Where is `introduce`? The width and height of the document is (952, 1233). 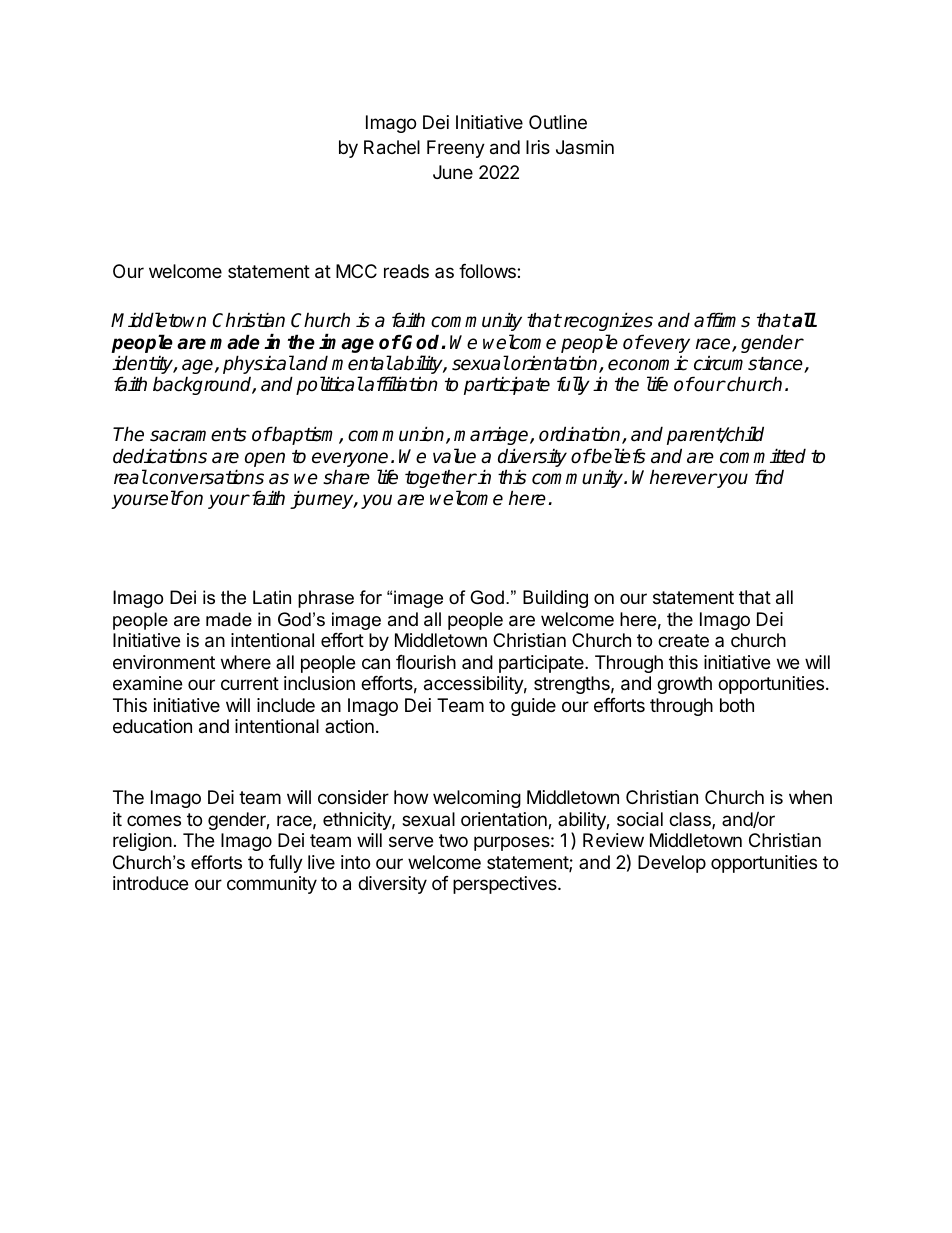
introduce is located at coordinates (150, 883).
